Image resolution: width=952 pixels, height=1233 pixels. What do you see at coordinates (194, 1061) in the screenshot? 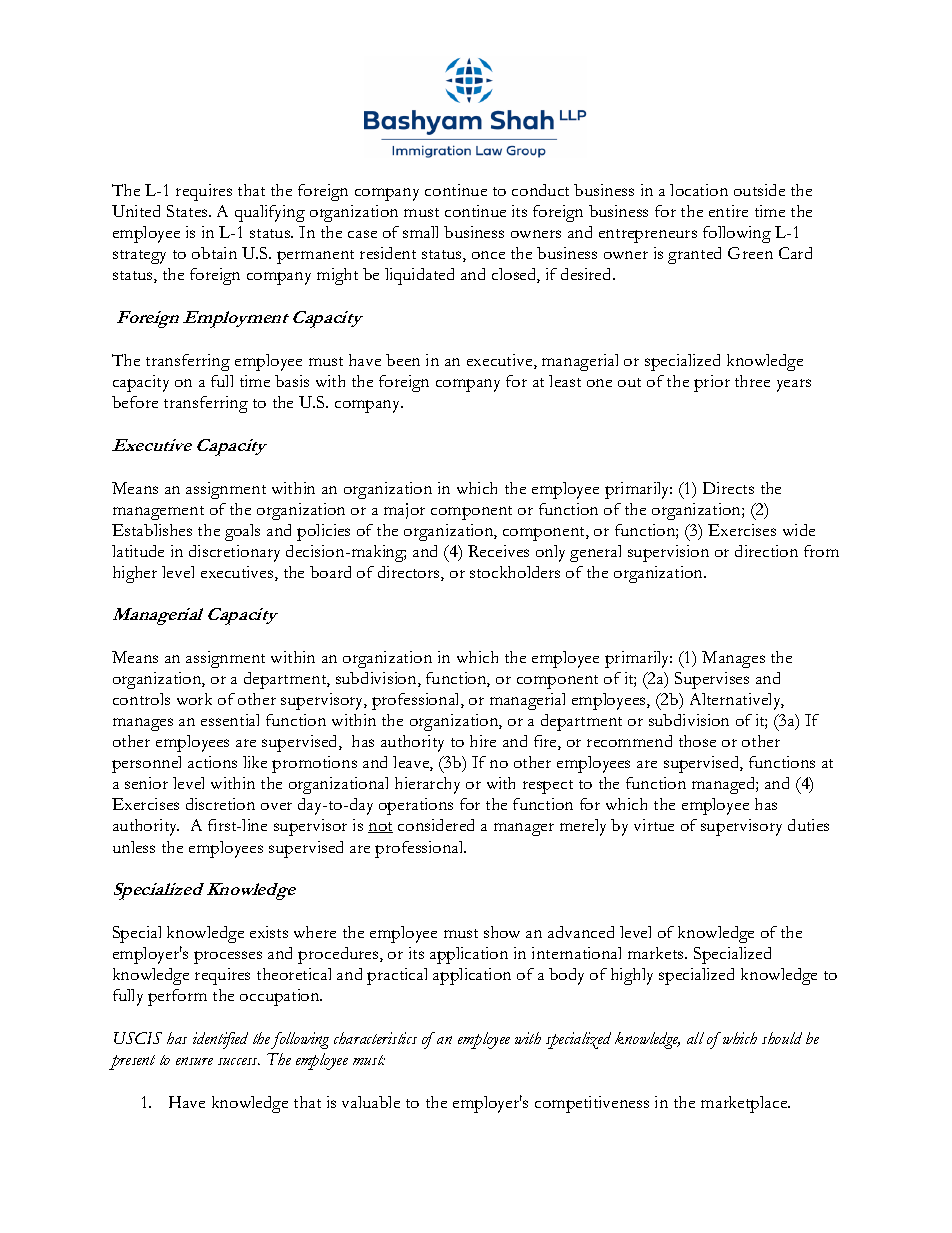
I see `ensure` at bounding box center [194, 1061].
